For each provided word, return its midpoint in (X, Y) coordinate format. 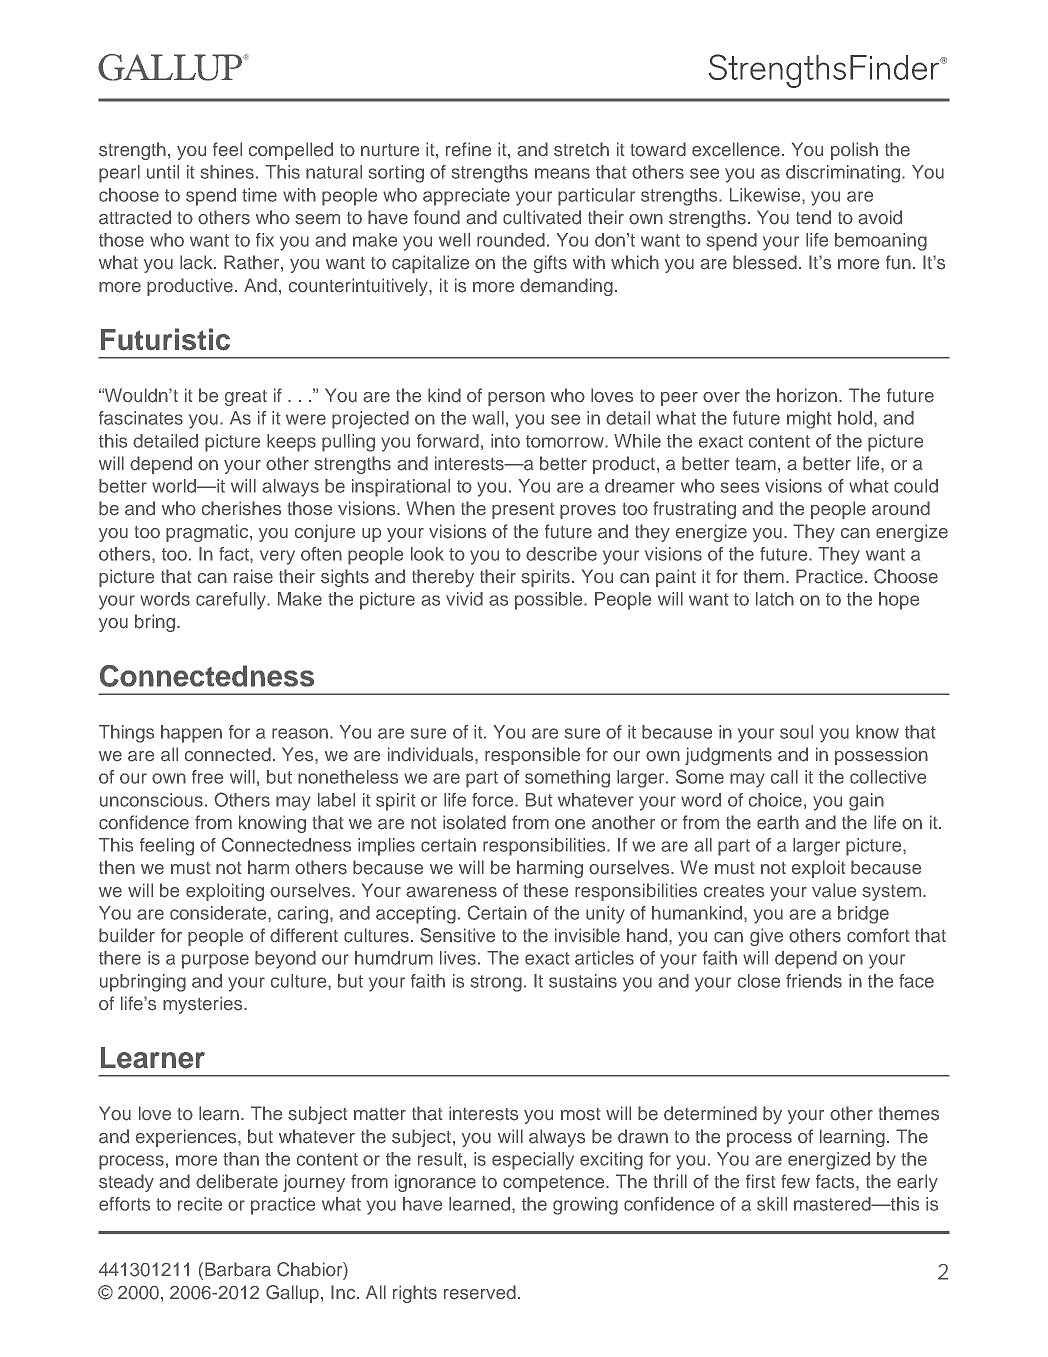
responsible (532, 756)
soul (796, 732)
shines (227, 172)
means (562, 173)
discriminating (843, 174)
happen (191, 734)
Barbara (238, 1269)
